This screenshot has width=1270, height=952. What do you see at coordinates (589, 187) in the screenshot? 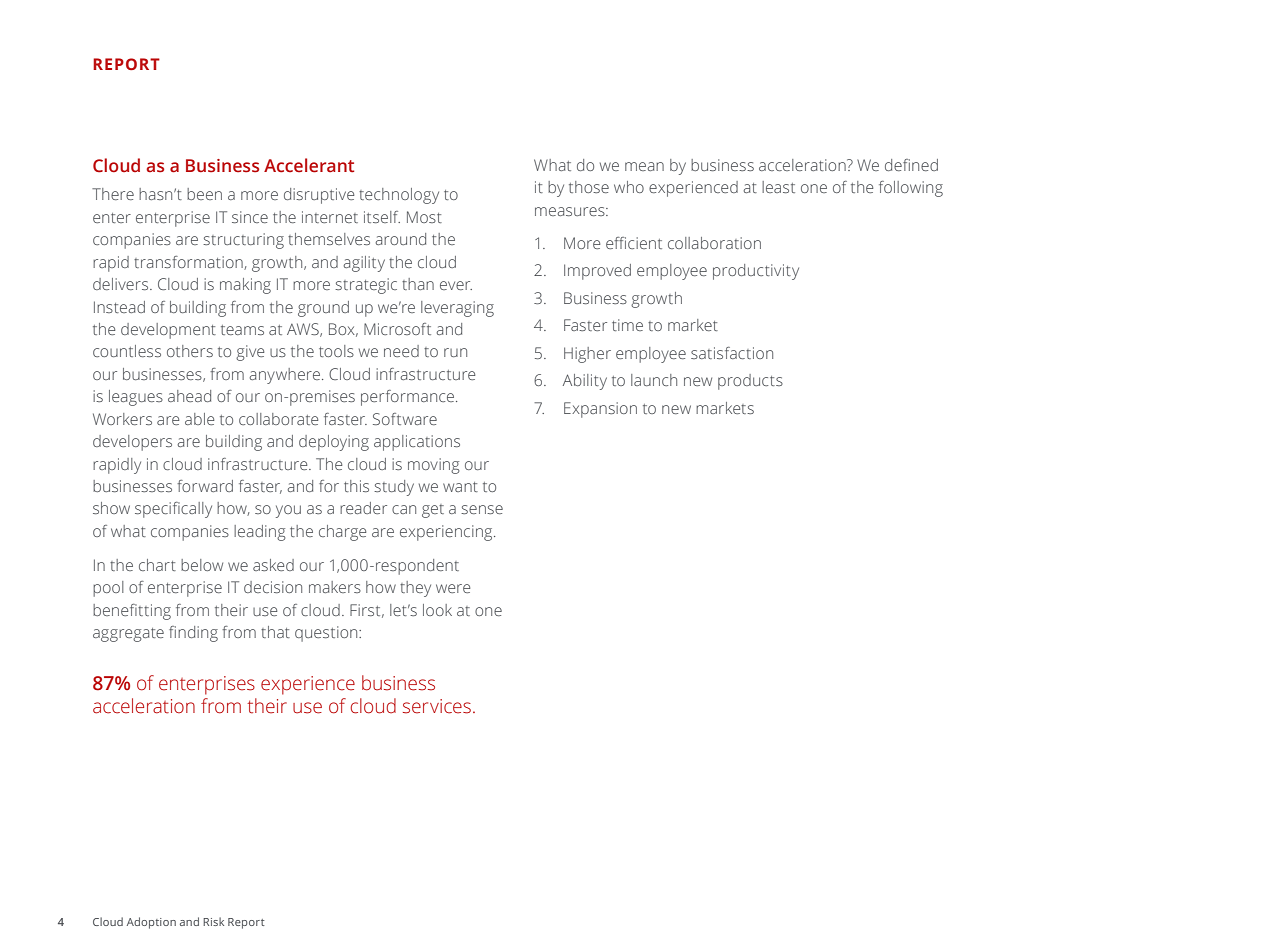
I see `those` at bounding box center [589, 187].
